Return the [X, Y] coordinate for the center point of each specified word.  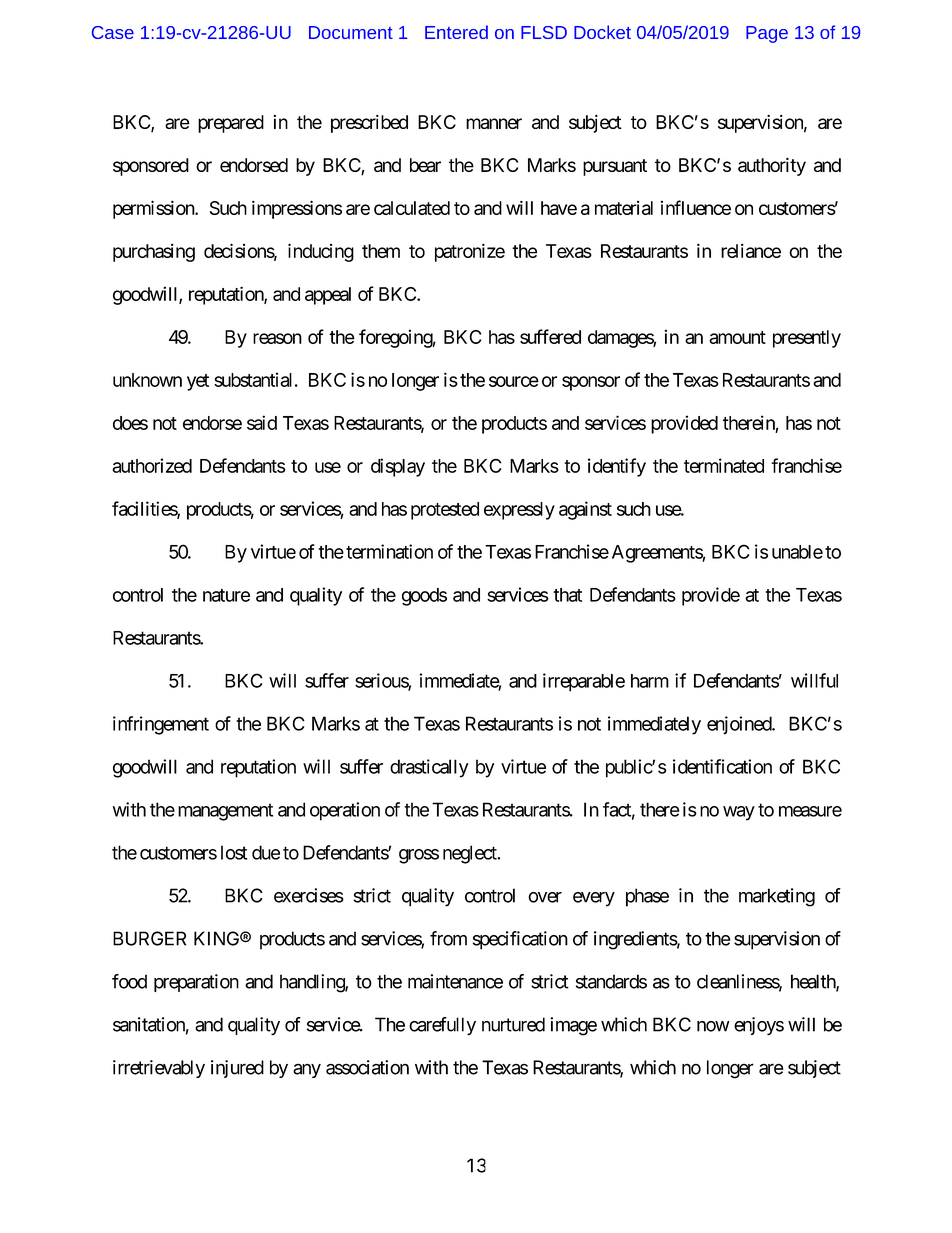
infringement [161, 725]
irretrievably [159, 1069]
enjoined [740, 725]
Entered [456, 32]
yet [198, 382]
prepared [231, 124]
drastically [429, 768]
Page [767, 34]
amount [737, 337]
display [398, 467]
